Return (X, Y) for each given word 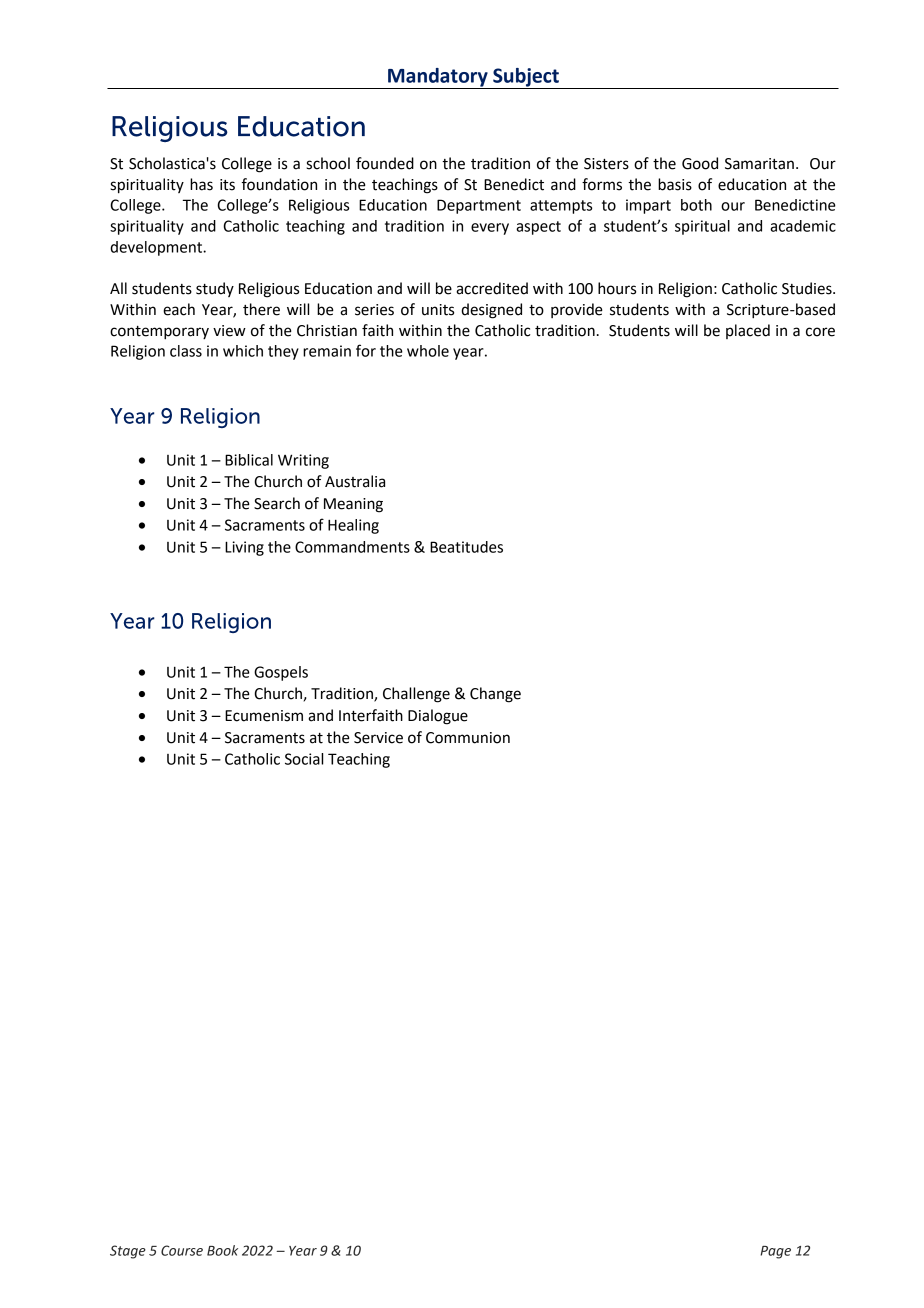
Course (182, 1250)
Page (775, 1252)
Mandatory (438, 78)
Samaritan (759, 164)
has (201, 184)
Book (222, 1250)
